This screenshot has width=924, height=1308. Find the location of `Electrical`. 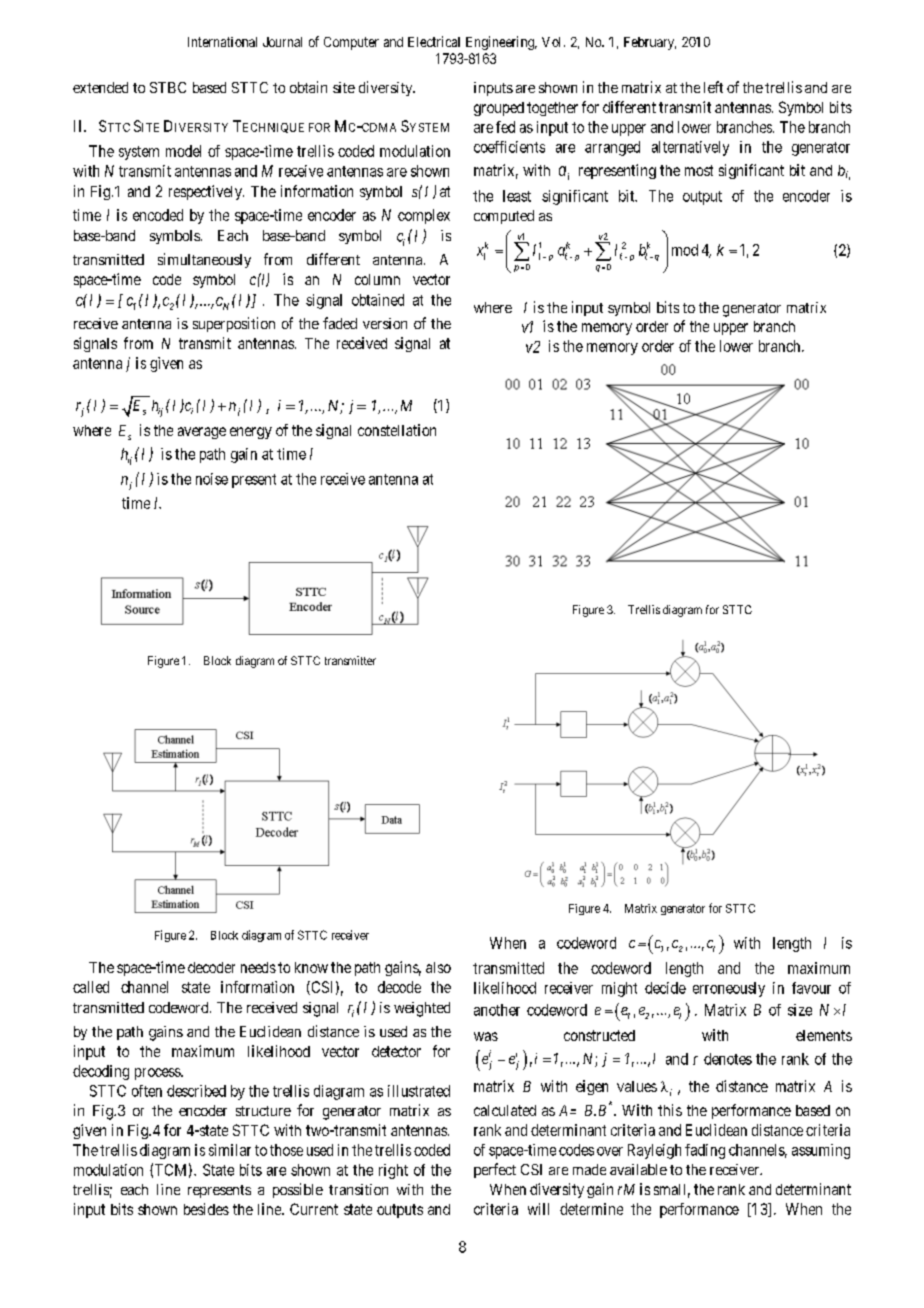

Electrical is located at coordinates (434, 41).
